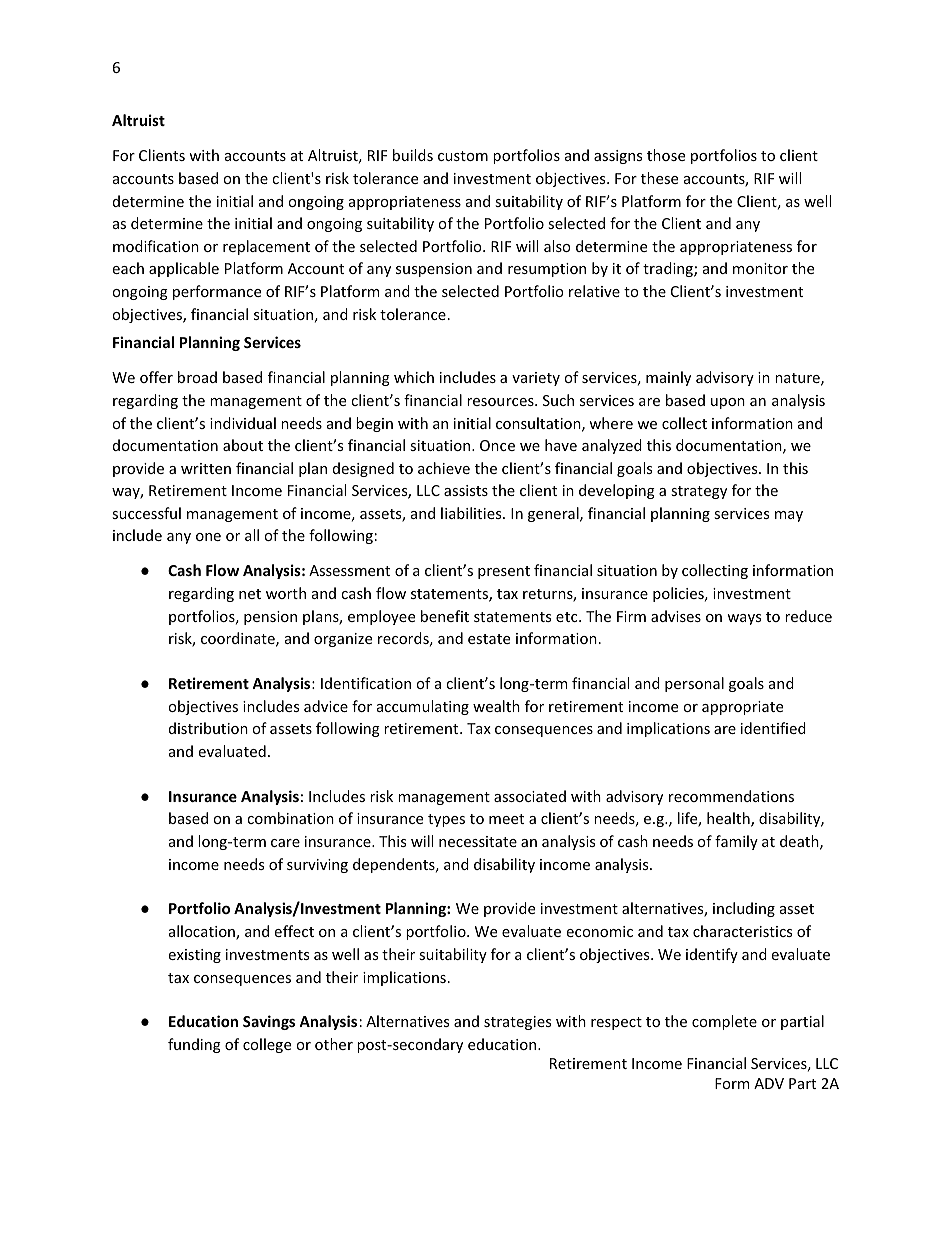 This screenshot has width=952, height=1233. Describe the element at coordinates (773, 728) in the screenshot. I see `identified` at that location.
